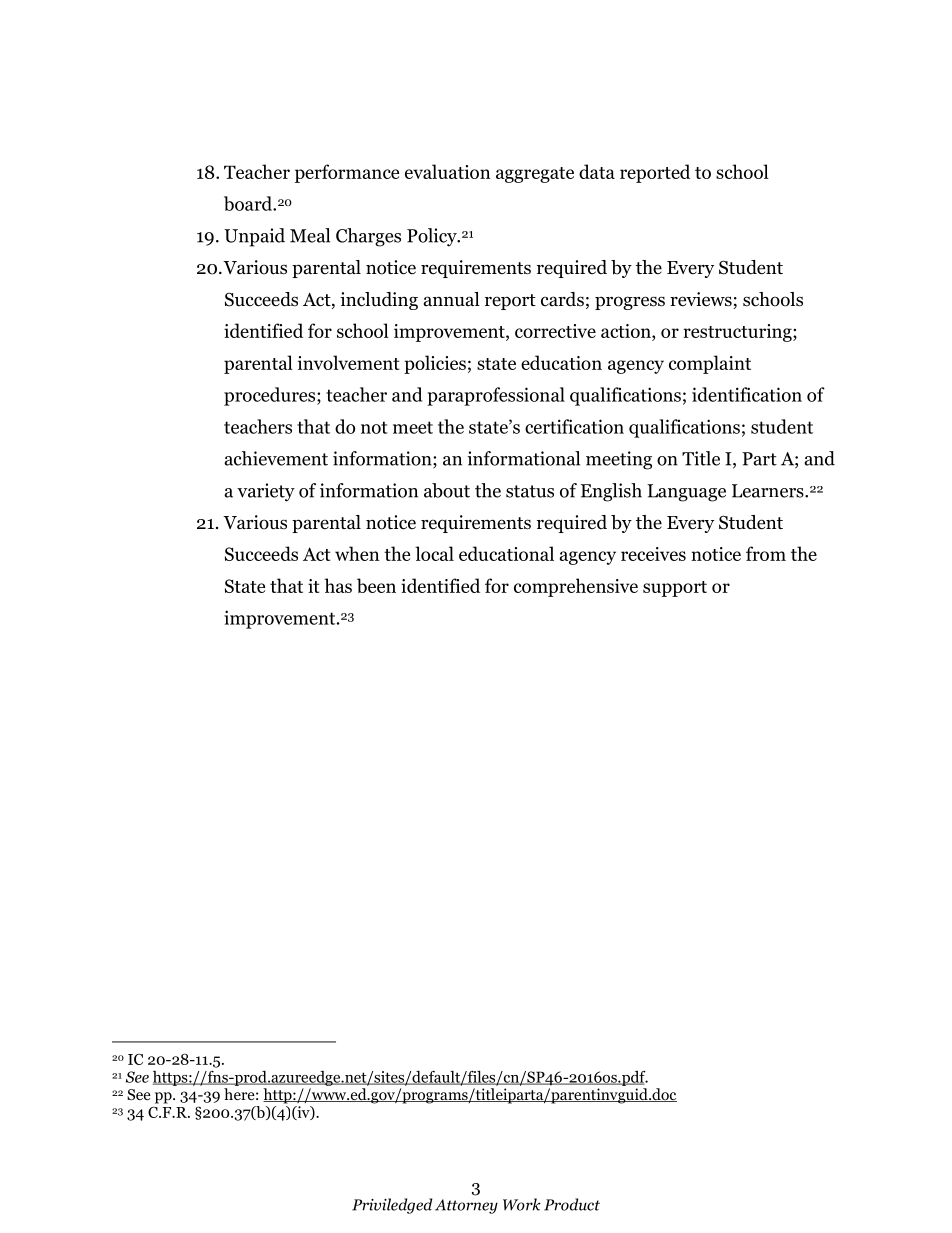 The height and width of the page is (1233, 952). I want to click on support, so click(675, 589).
